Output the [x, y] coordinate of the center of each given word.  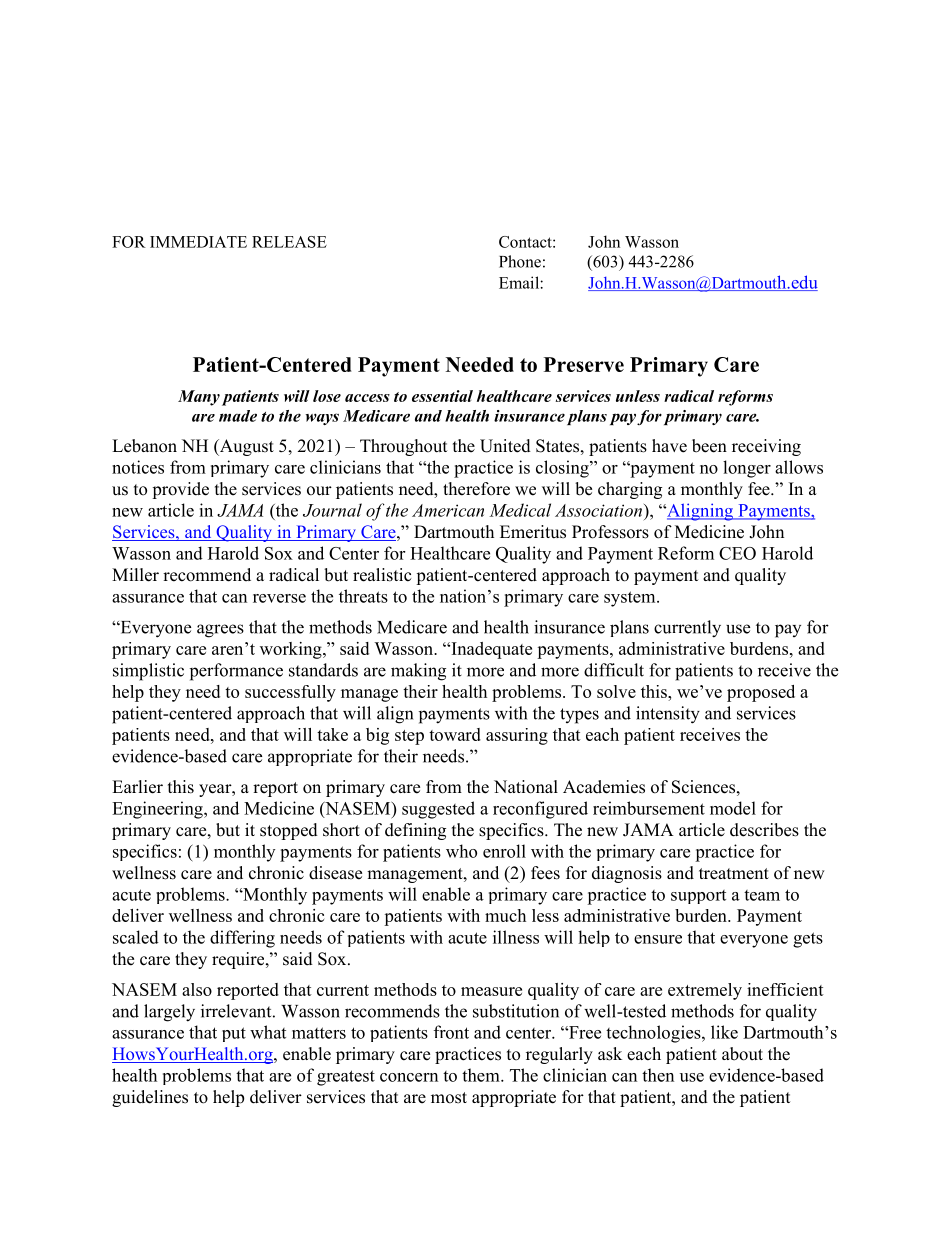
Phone [520, 261]
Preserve [584, 364]
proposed [761, 693]
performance [236, 672]
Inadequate [490, 650]
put [234, 1034]
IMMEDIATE [198, 242]
